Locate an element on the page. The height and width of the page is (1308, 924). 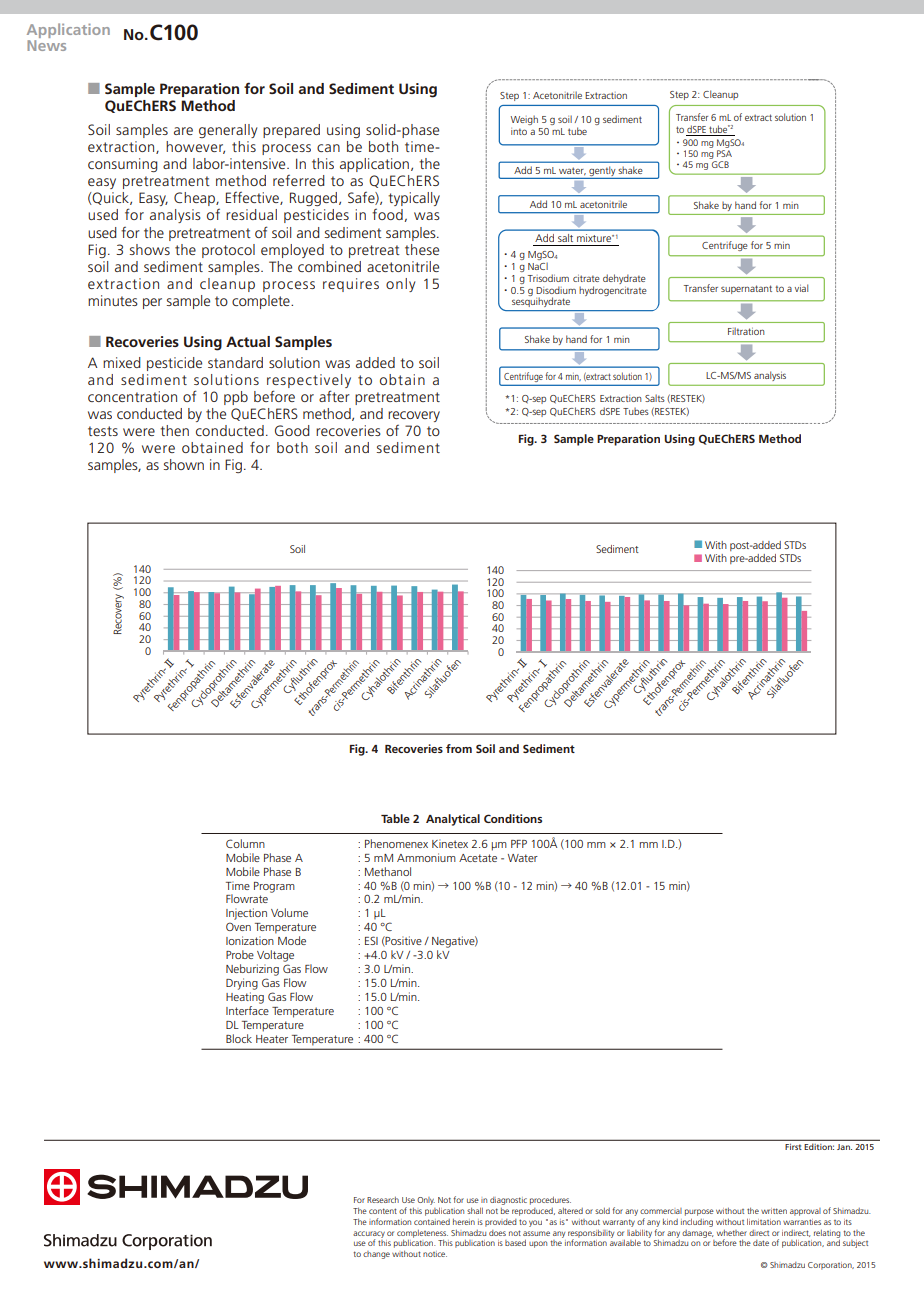
herein is located at coordinates (464, 1222).
